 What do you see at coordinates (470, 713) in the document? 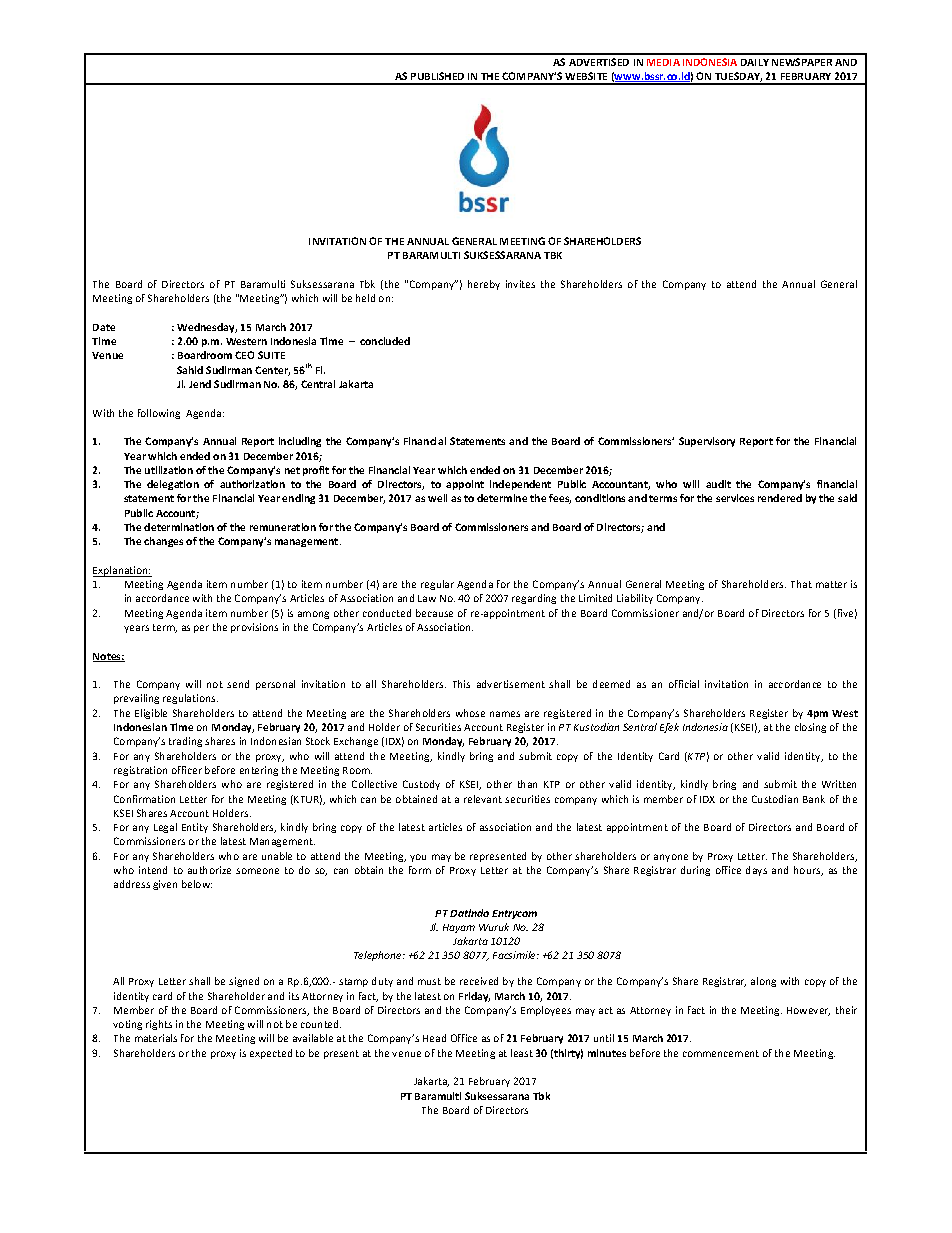
I see `whose` at bounding box center [470, 713].
